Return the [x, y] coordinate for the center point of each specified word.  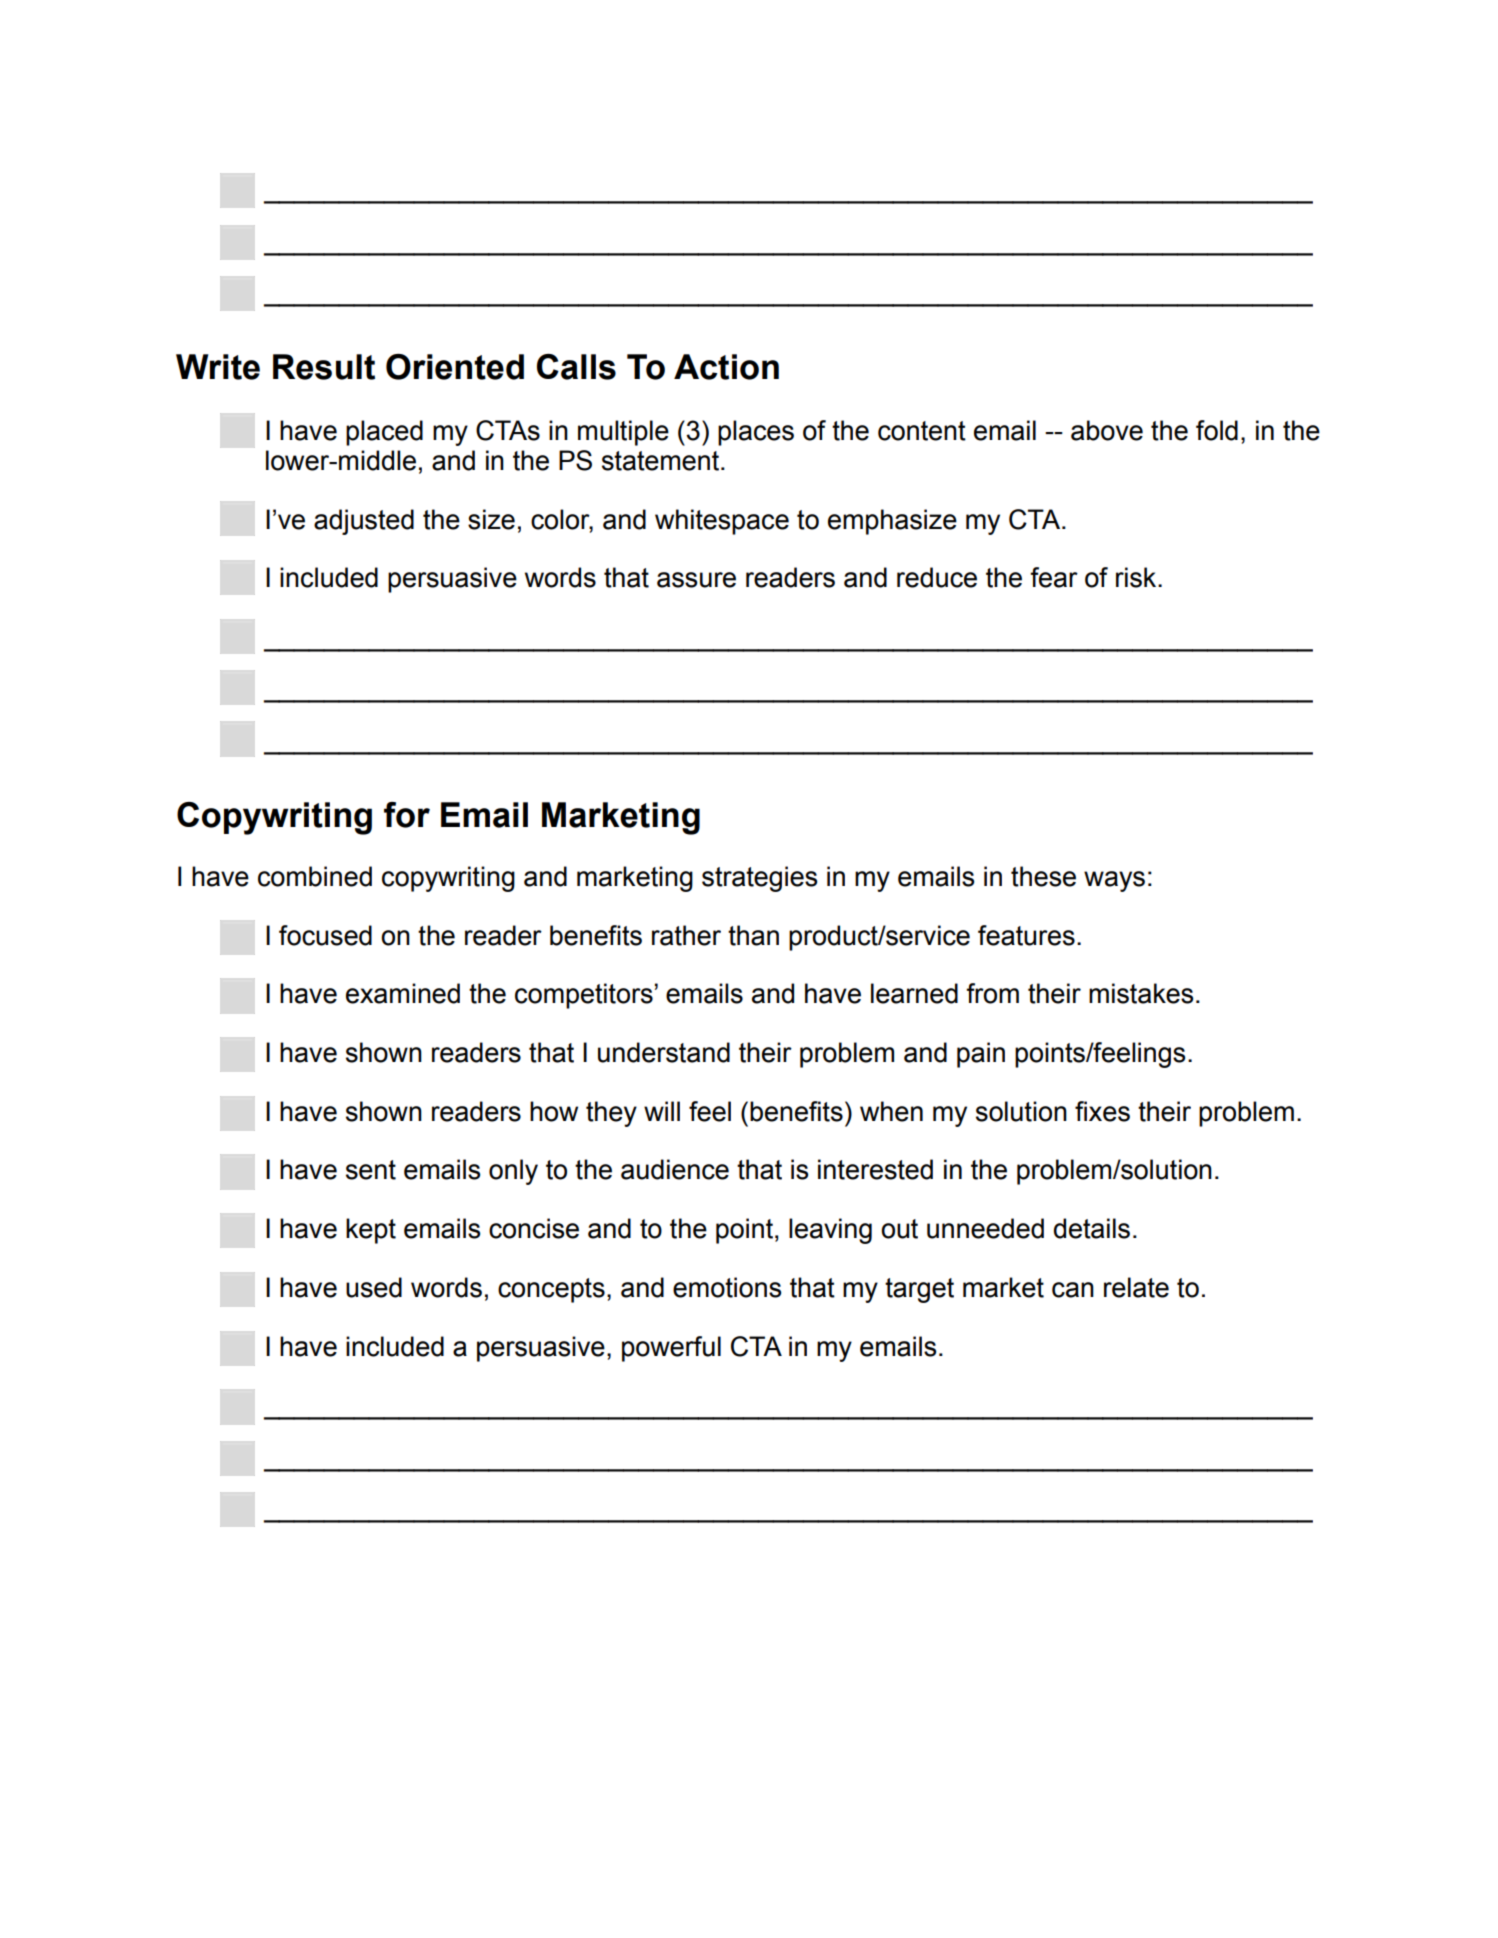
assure [696, 580]
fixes [1102, 1111]
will [662, 1111]
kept [371, 1231]
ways [1114, 881]
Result [324, 367]
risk [1137, 577]
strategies [759, 879]
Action [726, 367]
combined [315, 876]
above [1107, 430]
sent [371, 1170]
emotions [727, 1287]
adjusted [364, 522]
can [1073, 1290]
